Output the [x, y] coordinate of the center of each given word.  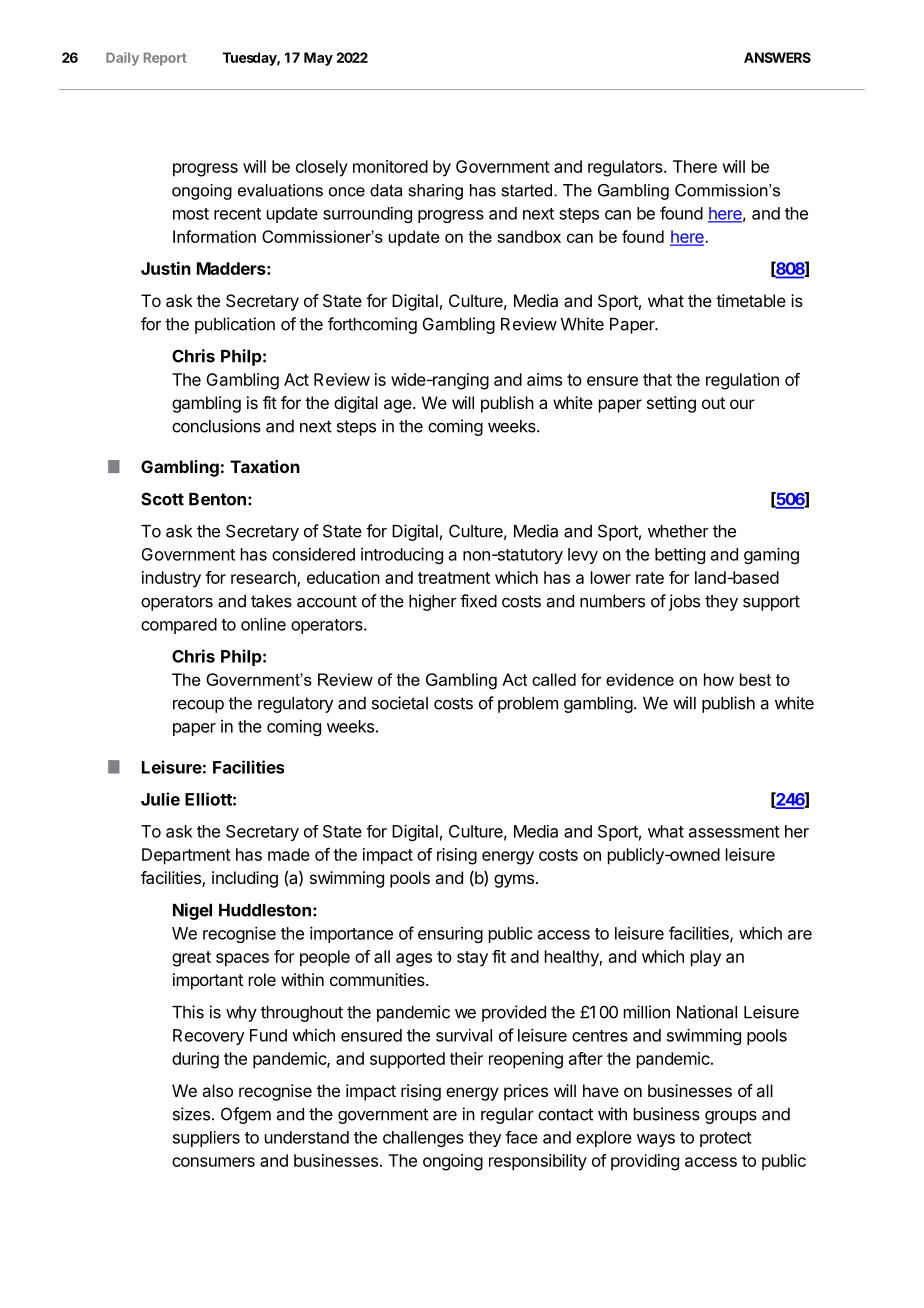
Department [186, 856]
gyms [514, 881]
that [657, 379]
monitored [390, 166]
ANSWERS [777, 57]
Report [165, 59]
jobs [684, 602]
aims [544, 379]
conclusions [216, 426]
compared [179, 626]
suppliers [206, 1139]
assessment [734, 832]
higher [433, 602]
